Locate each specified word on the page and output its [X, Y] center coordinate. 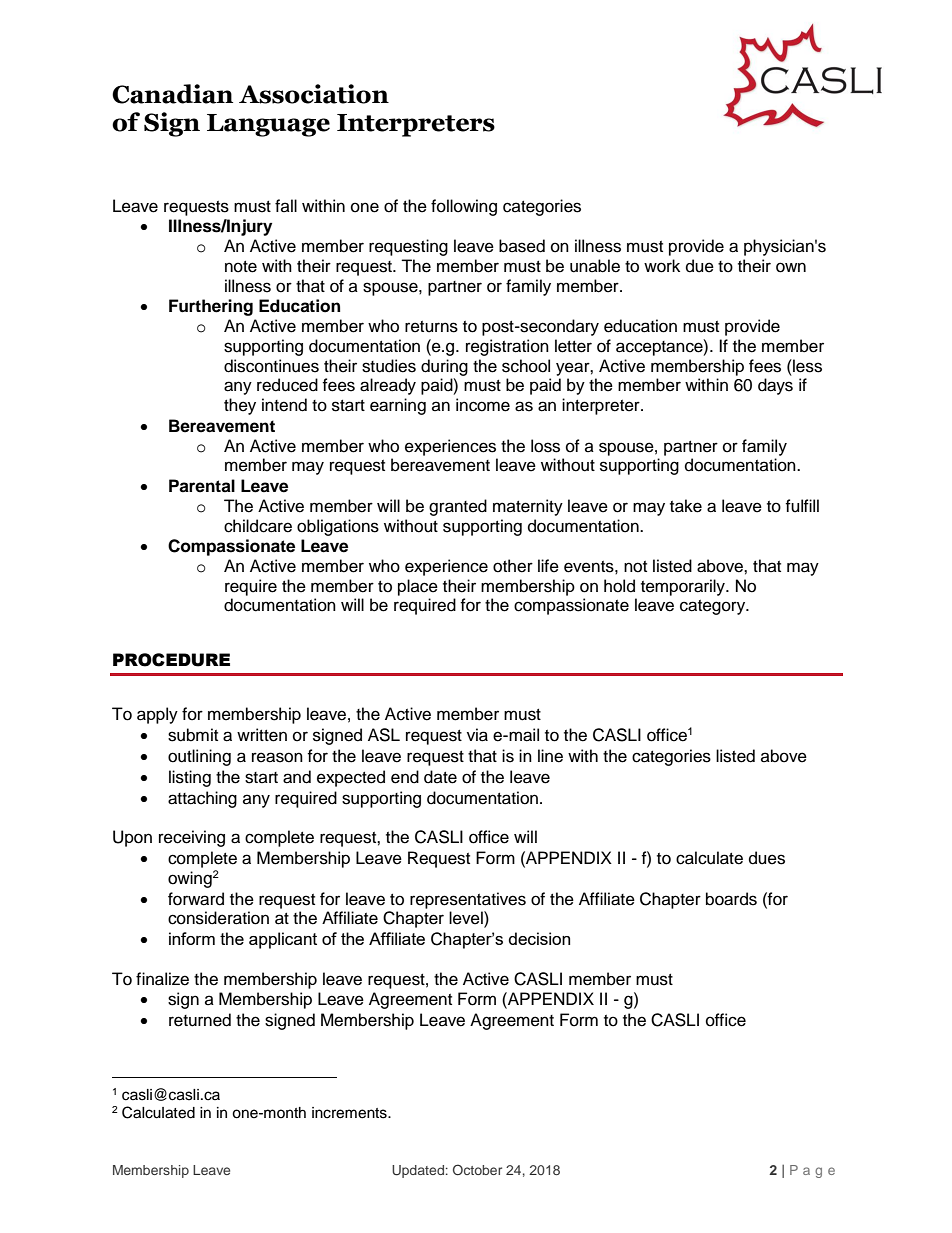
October [477, 1169]
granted [458, 507]
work [662, 266]
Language [268, 125]
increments [350, 1113]
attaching [202, 799]
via [477, 735]
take [686, 506]
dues [767, 858]
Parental [202, 486]
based [522, 246]
